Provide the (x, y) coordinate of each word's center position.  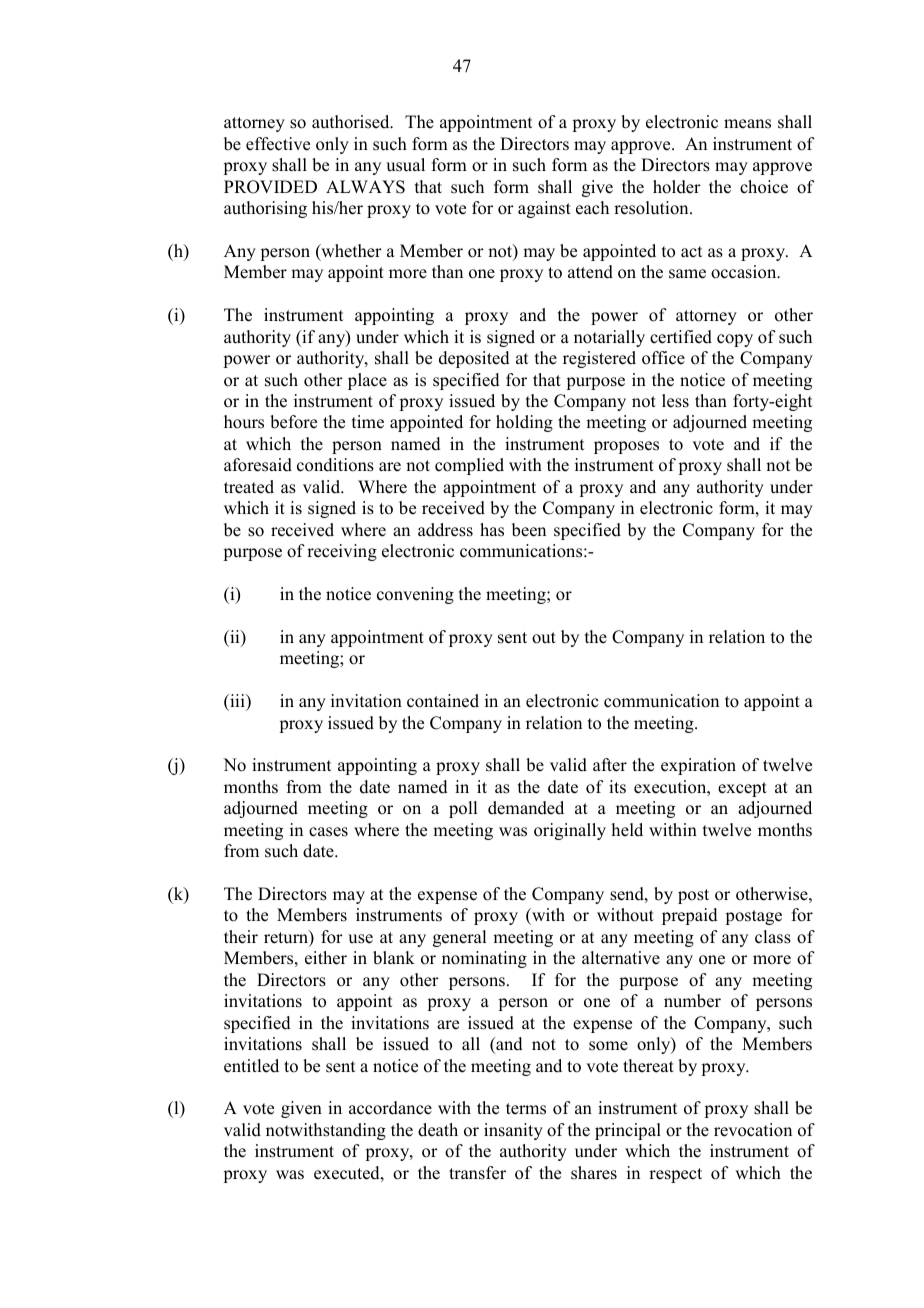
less (675, 401)
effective (278, 144)
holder (677, 187)
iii (237, 700)
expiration (698, 766)
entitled (251, 1066)
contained (443, 701)
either (326, 958)
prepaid (690, 916)
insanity (513, 1131)
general (459, 938)
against (544, 209)
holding (524, 423)
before (293, 422)
